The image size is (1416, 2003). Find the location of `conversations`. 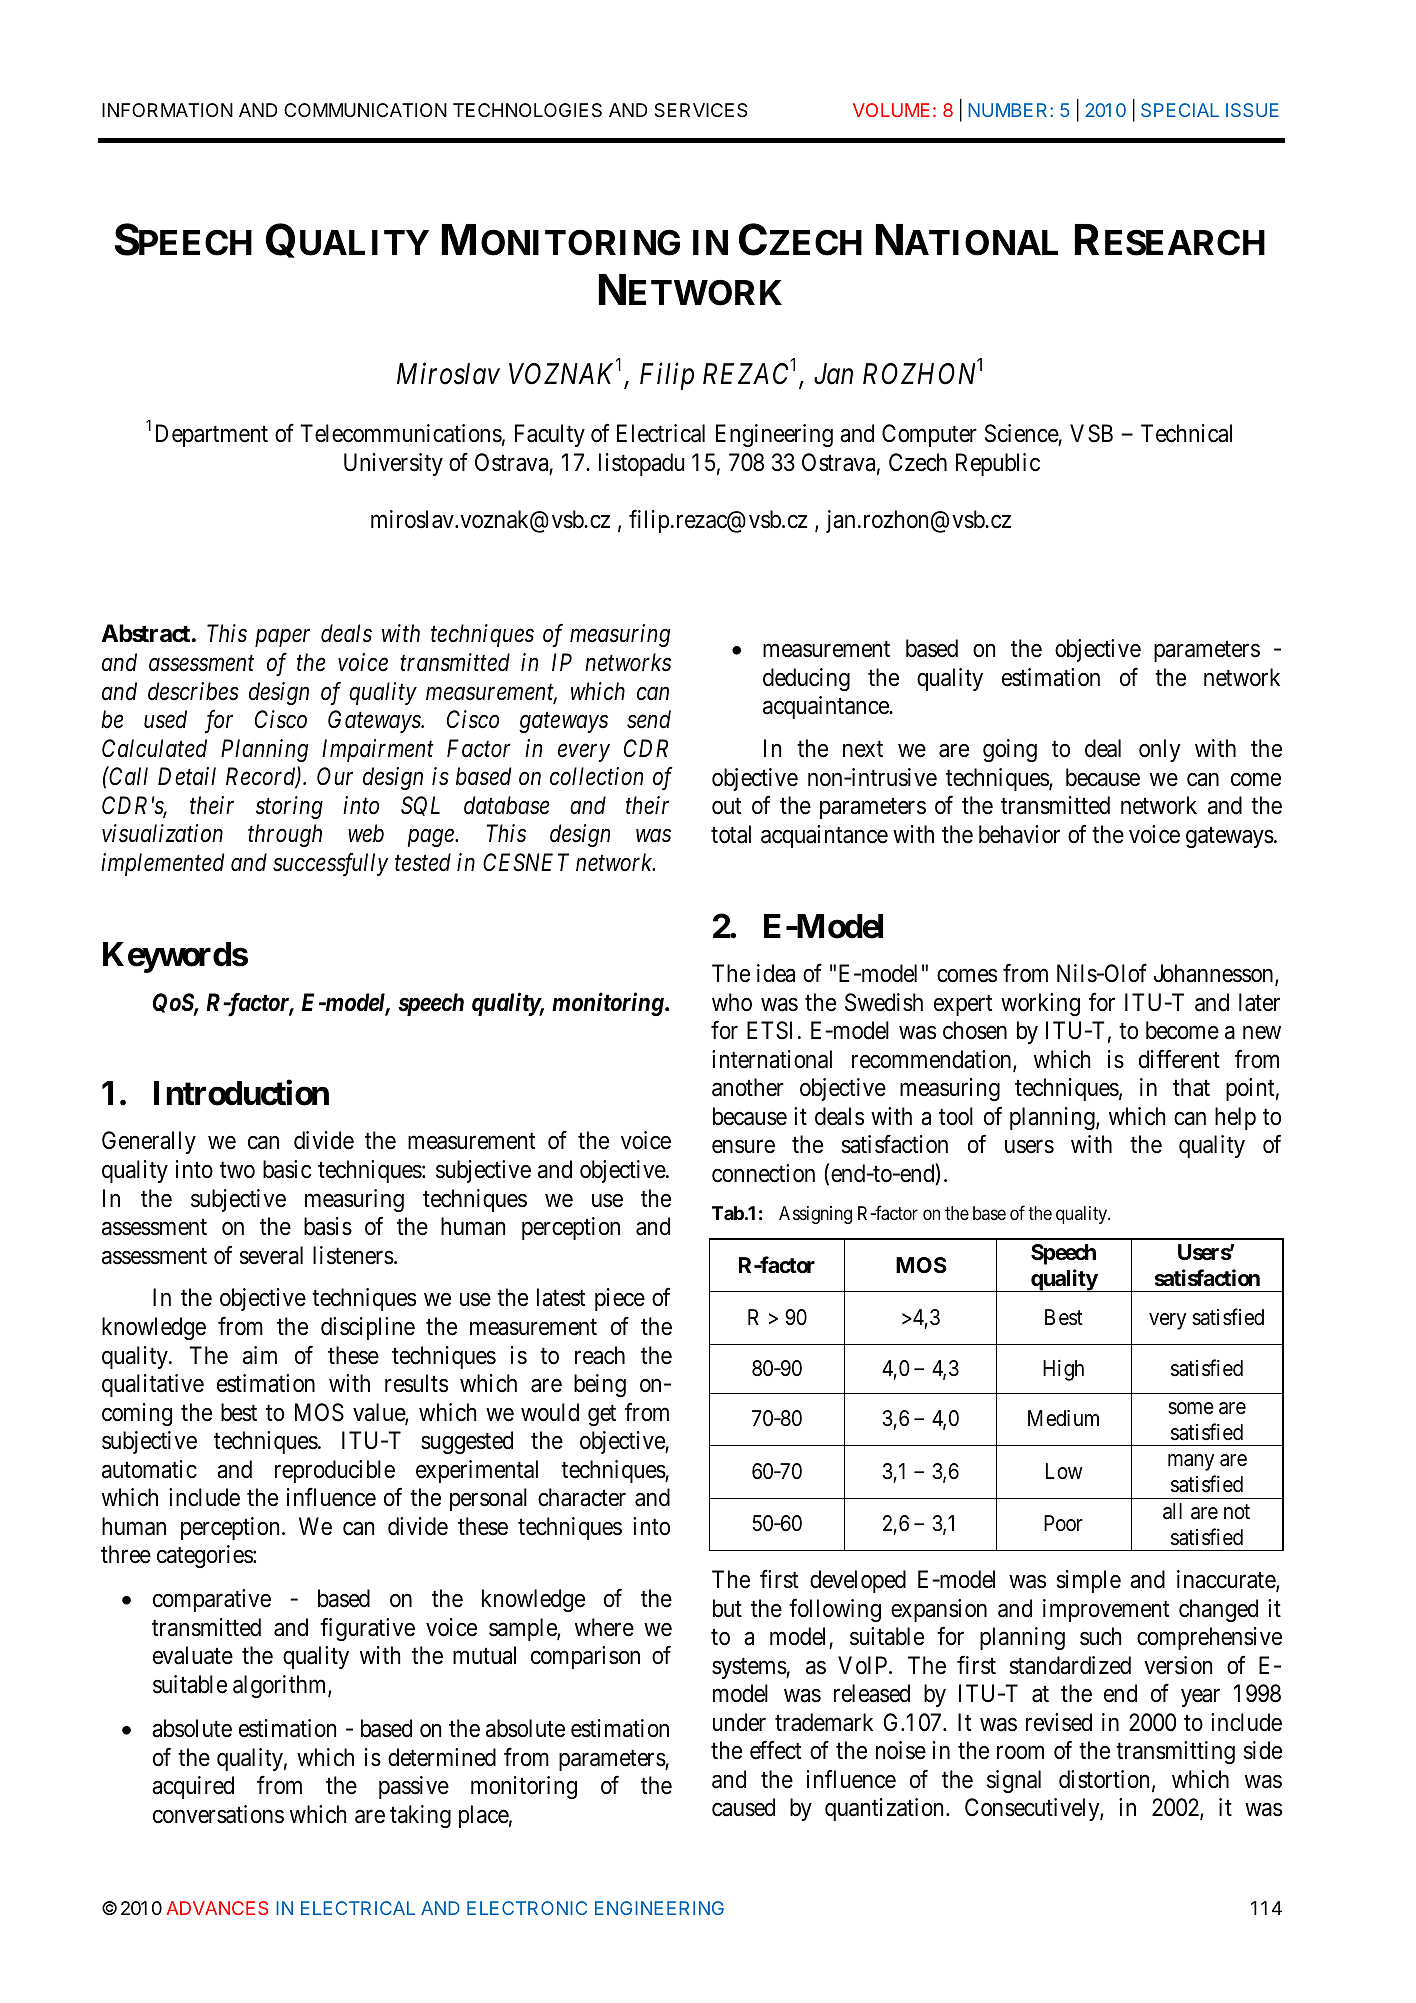

conversations is located at coordinates (218, 1814).
